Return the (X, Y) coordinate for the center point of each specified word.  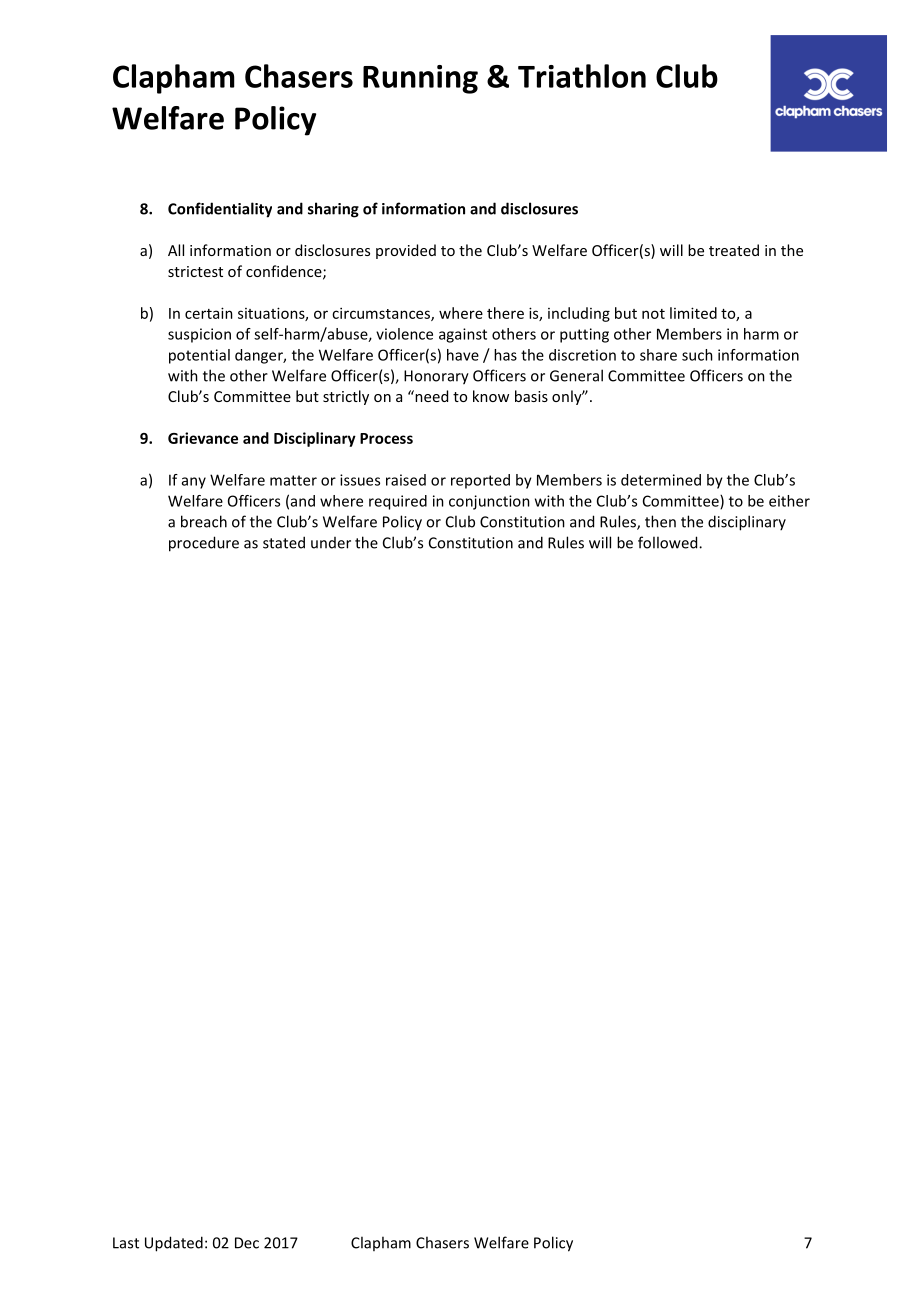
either (789, 501)
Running (420, 79)
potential (199, 356)
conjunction (489, 502)
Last (126, 1243)
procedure (204, 544)
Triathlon (582, 76)
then (660, 521)
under (331, 543)
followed (669, 542)
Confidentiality (220, 210)
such (697, 355)
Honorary (436, 377)
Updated (174, 1244)
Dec (247, 1243)
